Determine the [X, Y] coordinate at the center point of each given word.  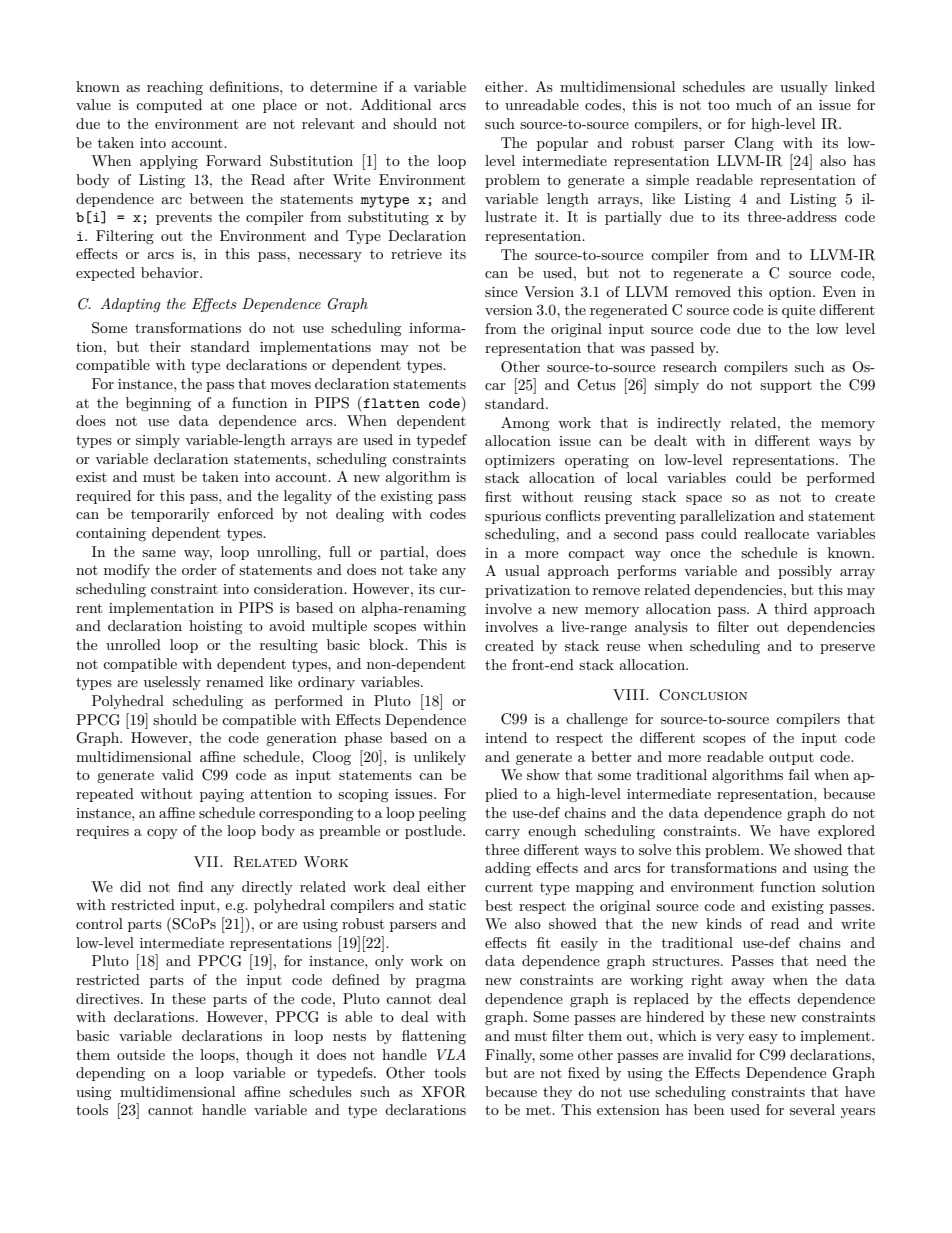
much [754, 104]
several [812, 1109]
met [539, 1110]
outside [141, 1054]
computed [169, 106]
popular [562, 144]
